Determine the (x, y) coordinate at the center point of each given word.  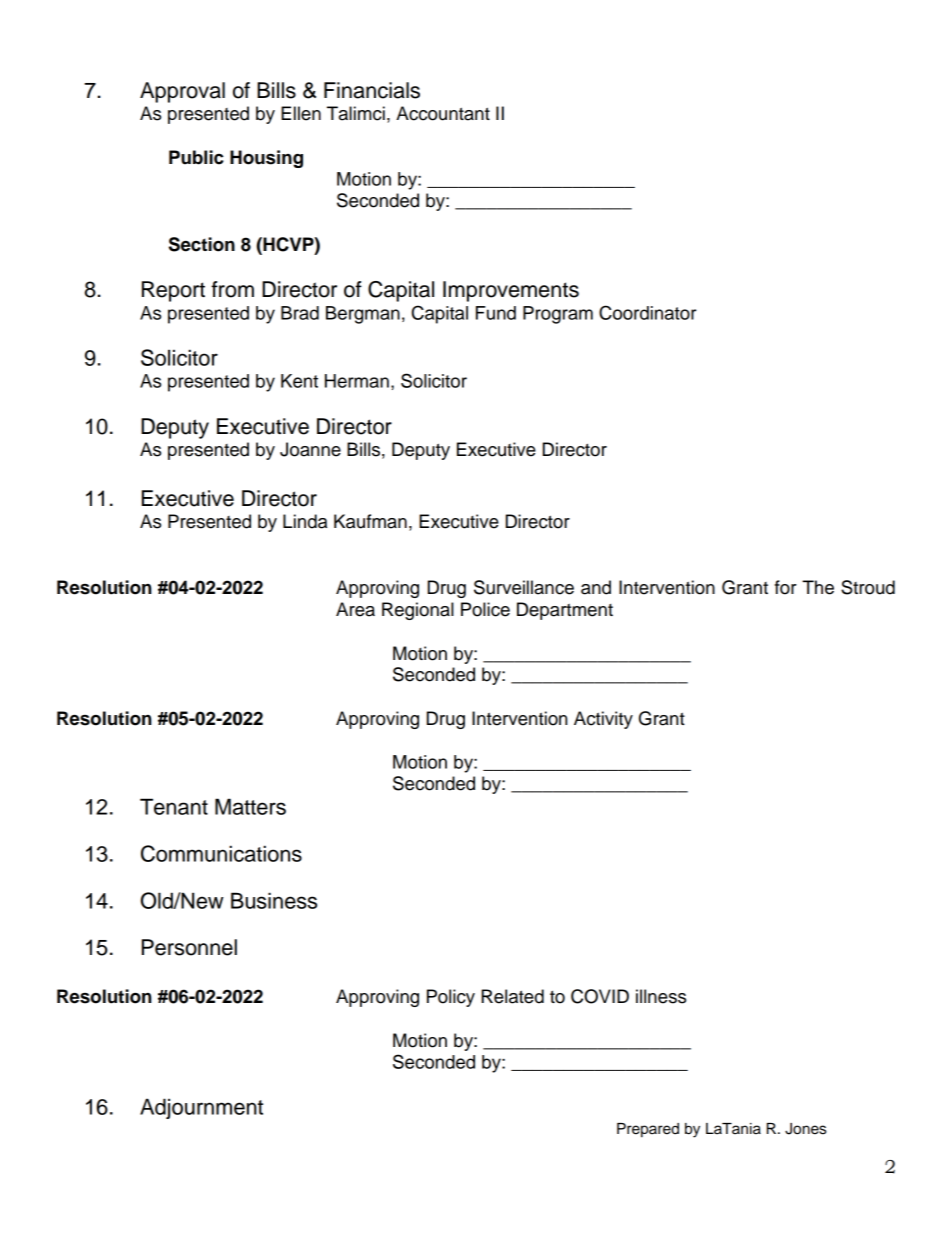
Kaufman (370, 521)
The (818, 587)
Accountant (443, 113)
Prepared (648, 1130)
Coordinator (648, 312)
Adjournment (201, 1108)
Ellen (301, 113)
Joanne (310, 449)
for (786, 587)
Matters (250, 806)
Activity (603, 720)
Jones (805, 1129)
